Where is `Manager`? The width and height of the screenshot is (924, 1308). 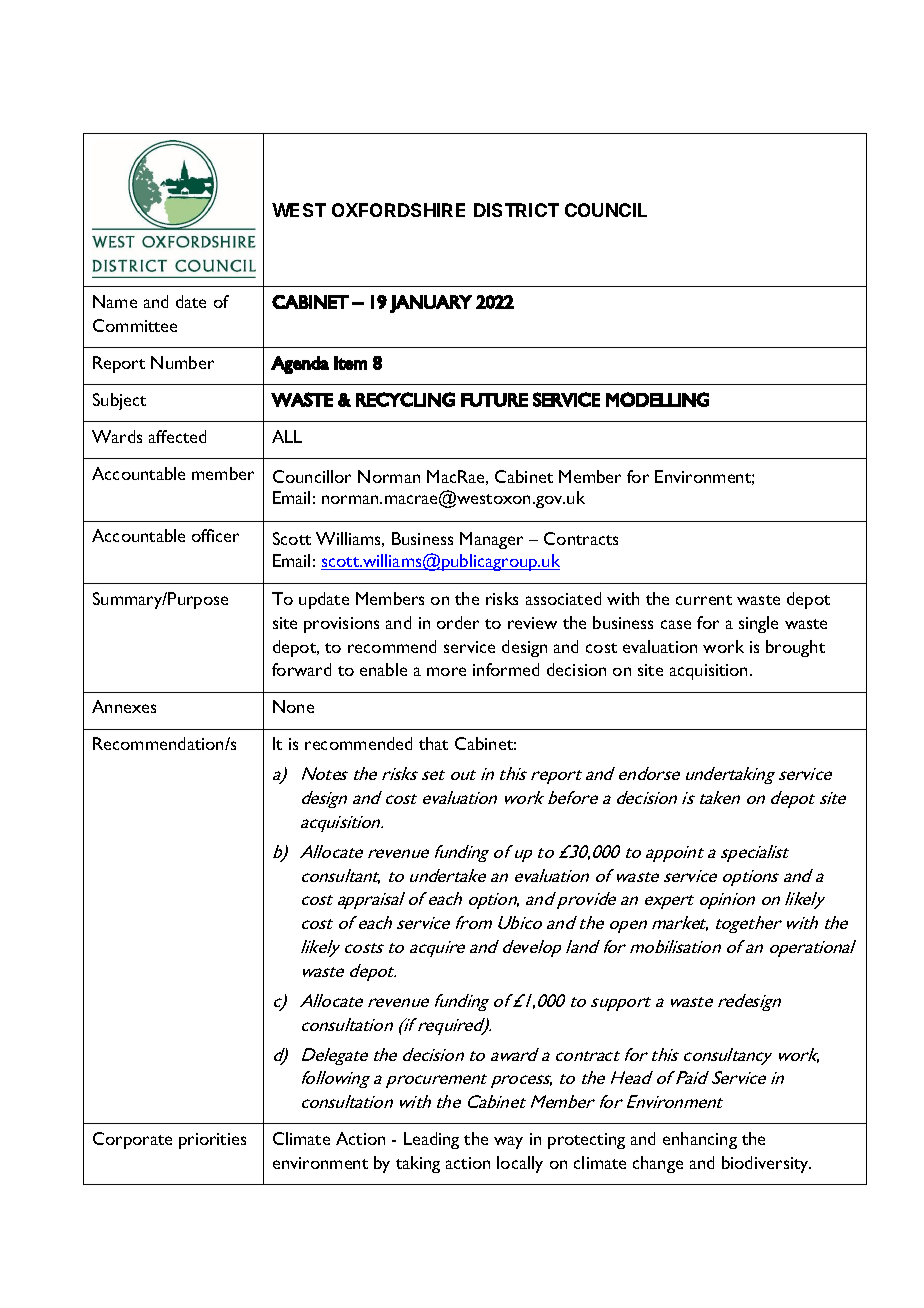 Manager is located at coordinates (491, 540).
